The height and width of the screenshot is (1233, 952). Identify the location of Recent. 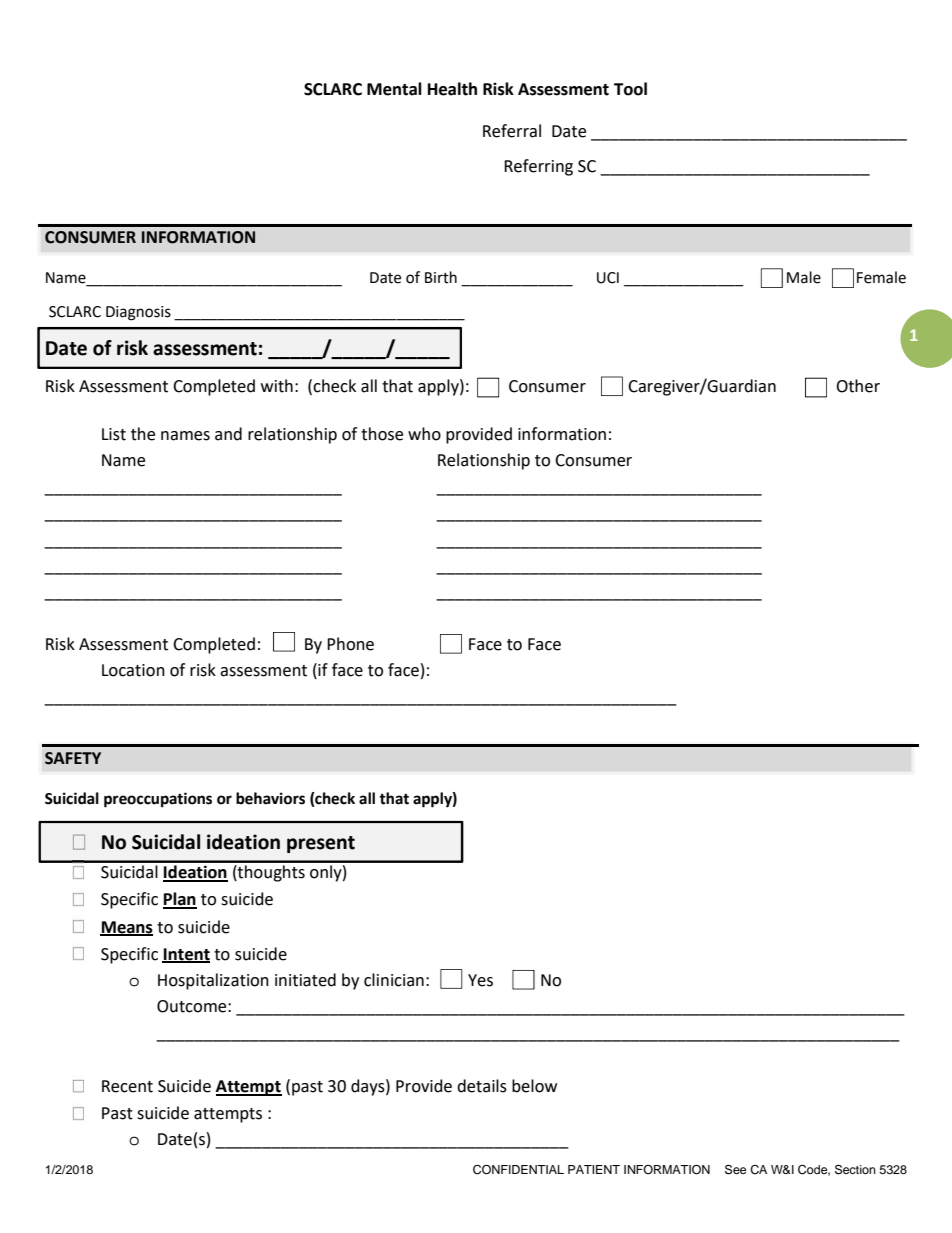
(127, 1086).
